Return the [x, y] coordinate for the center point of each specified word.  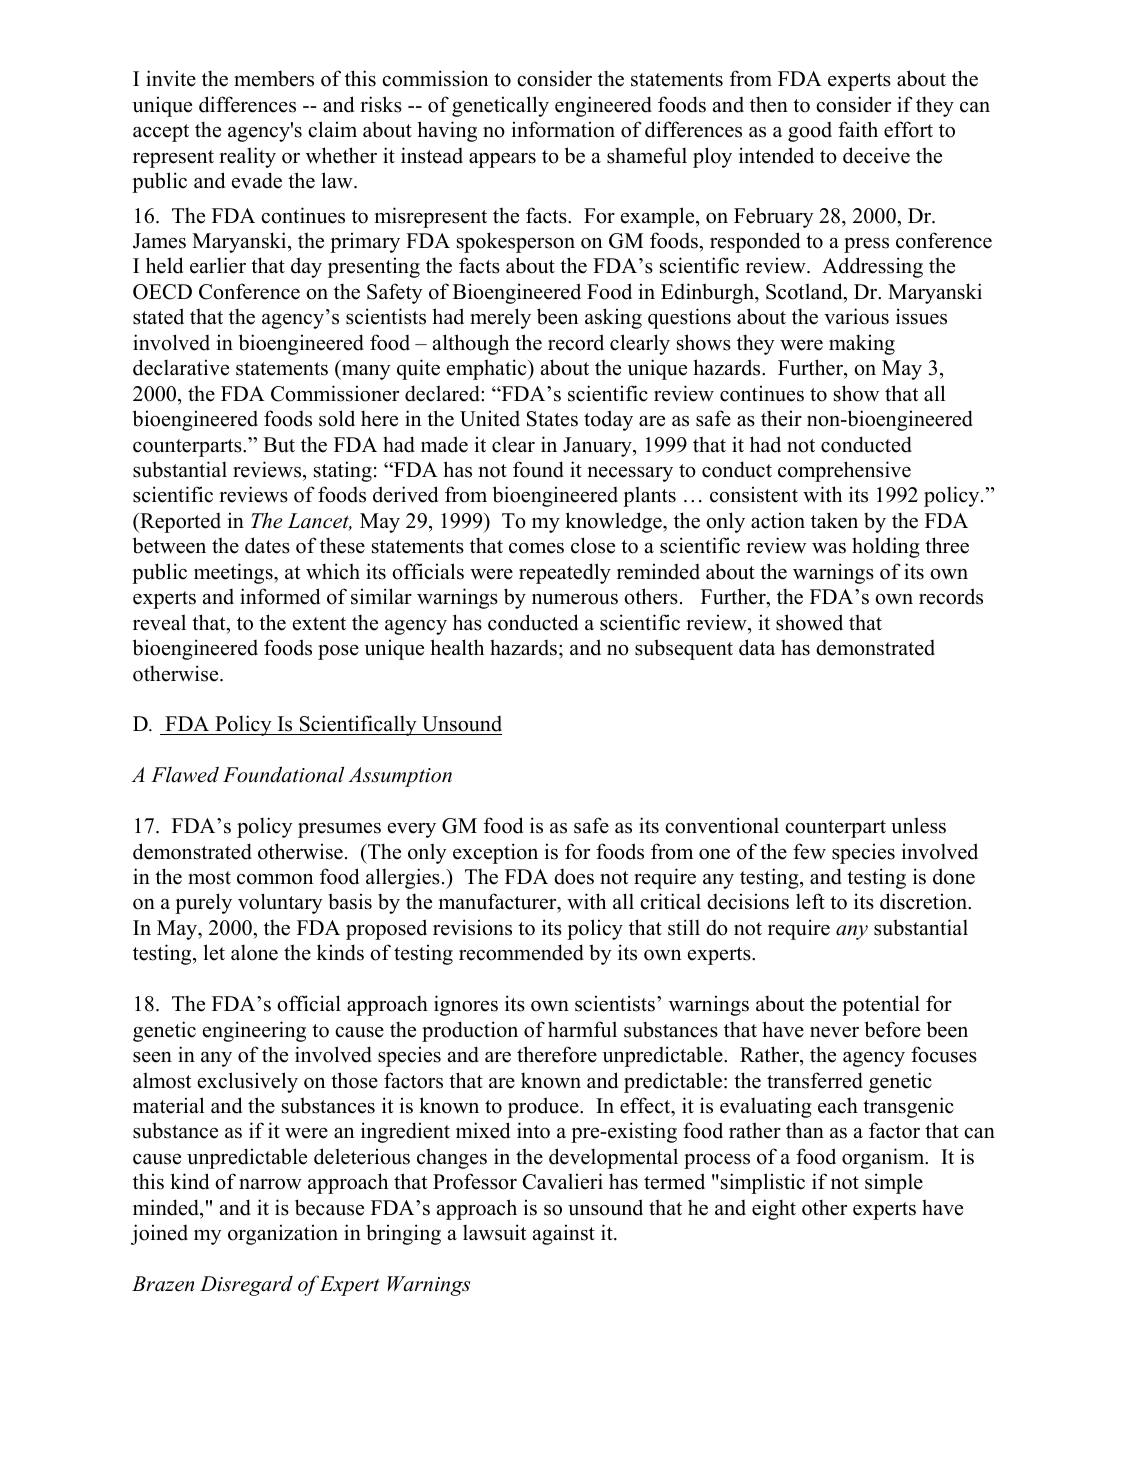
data [757, 647]
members [274, 79]
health [457, 647]
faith [858, 129]
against [564, 1234]
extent [319, 624]
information [563, 129]
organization [283, 1234]
